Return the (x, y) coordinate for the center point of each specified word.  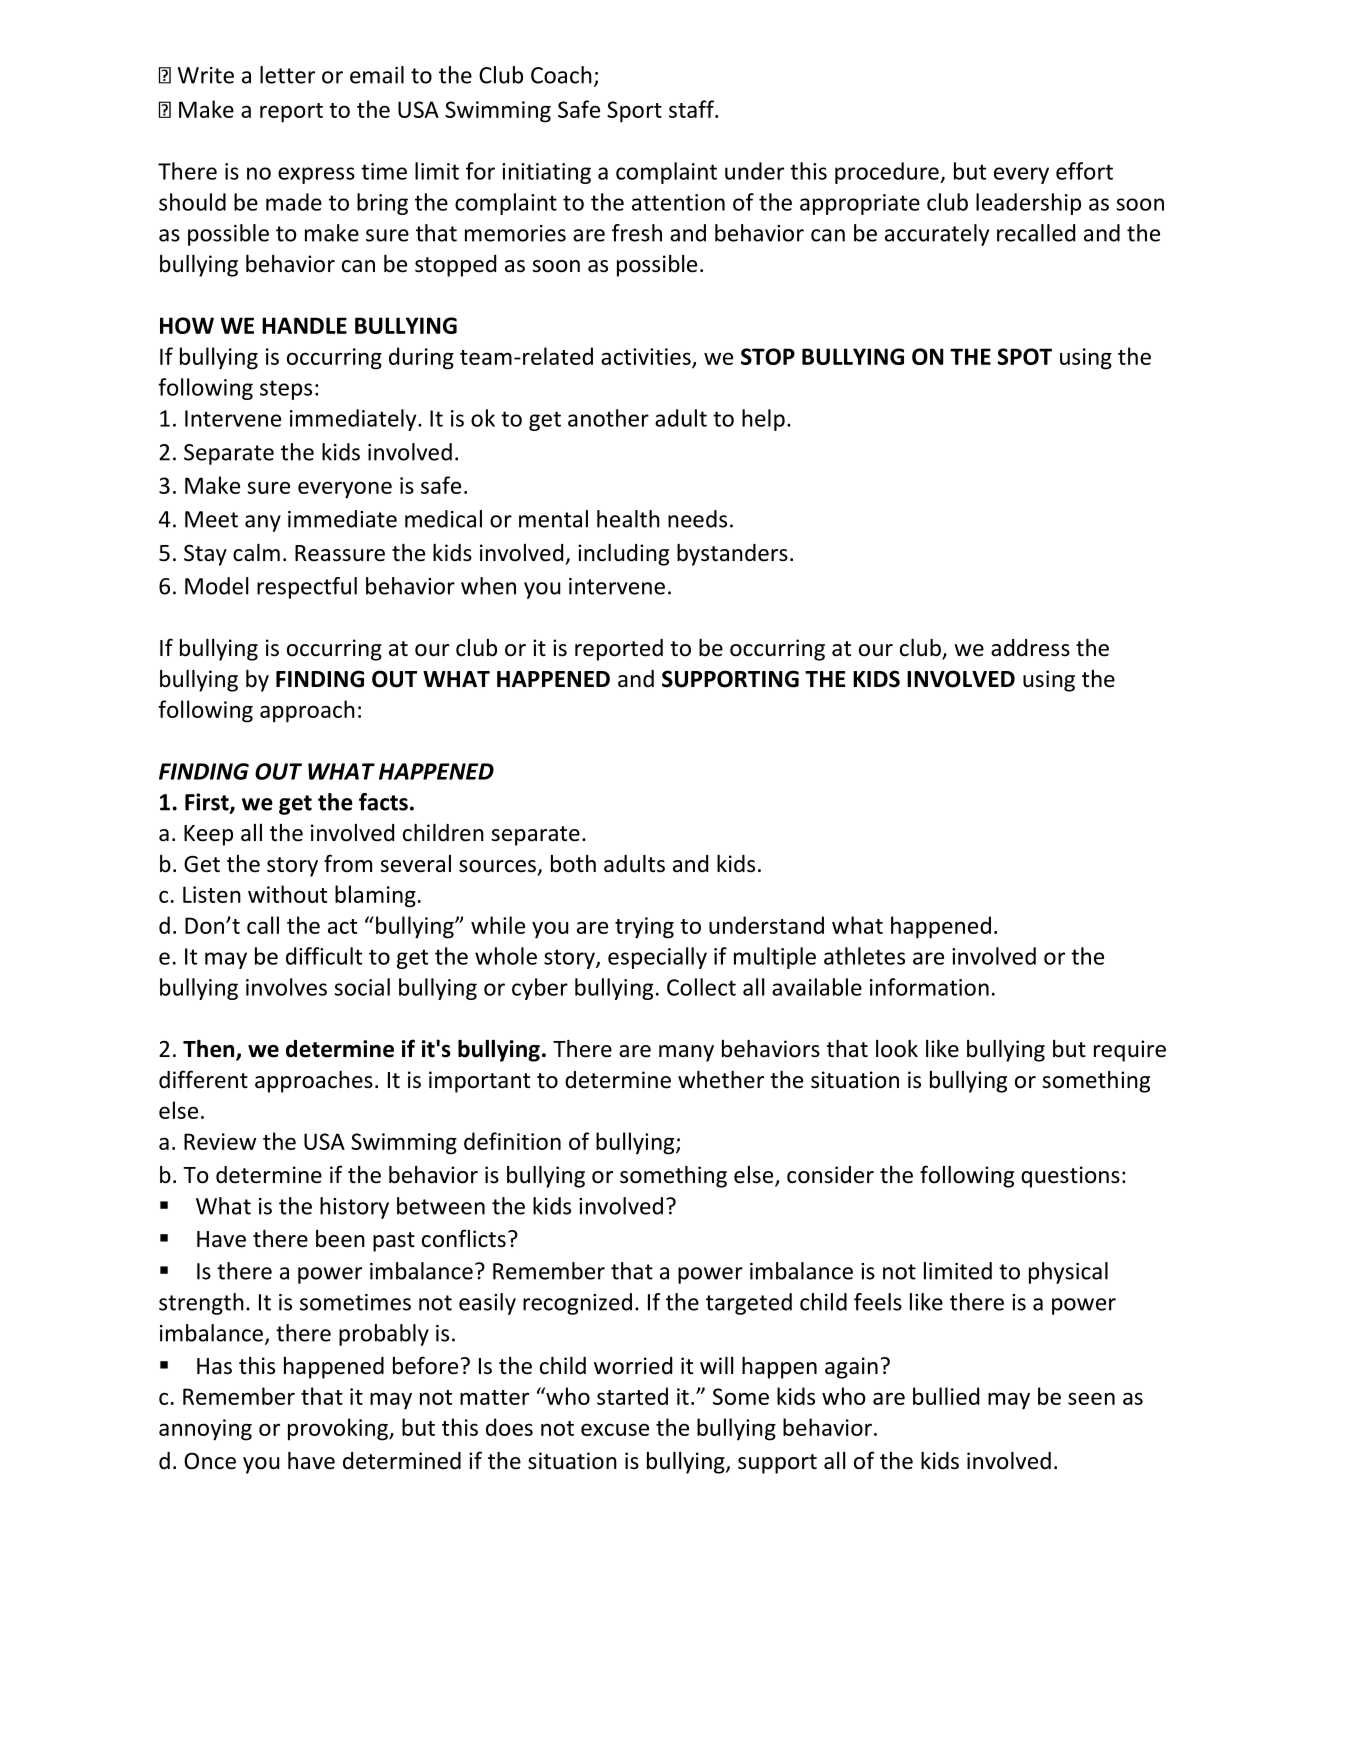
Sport (634, 112)
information (929, 987)
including (623, 554)
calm (256, 552)
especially (657, 958)
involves (286, 987)
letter (287, 75)
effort (1084, 171)
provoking (339, 1429)
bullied (946, 1396)
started (632, 1396)
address (1030, 648)
